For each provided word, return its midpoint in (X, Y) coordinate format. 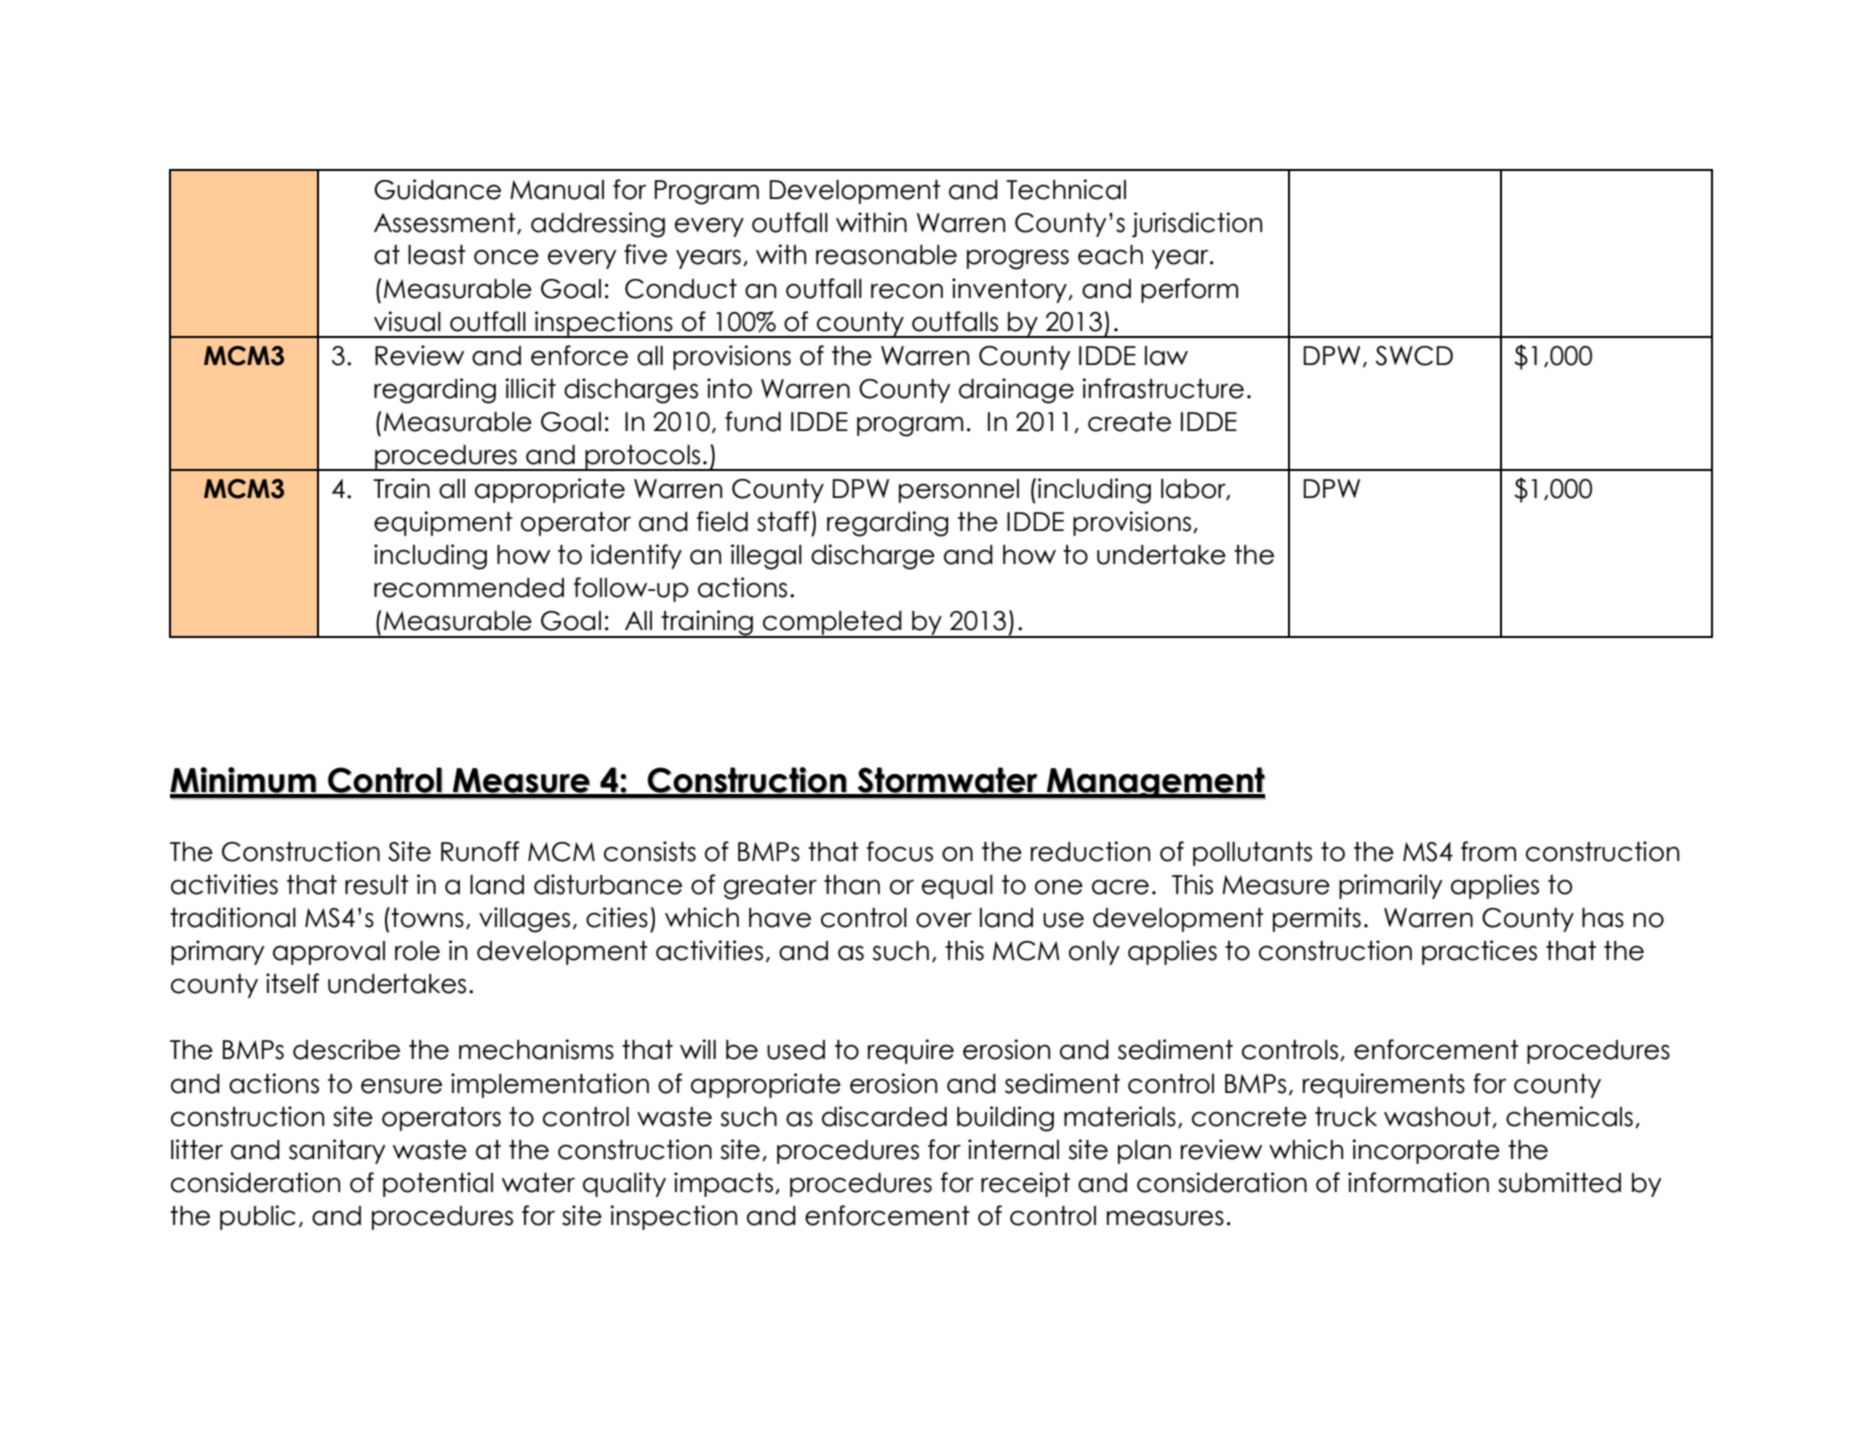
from (1488, 851)
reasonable (886, 255)
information (1418, 1182)
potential (438, 1184)
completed (832, 624)
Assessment (446, 223)
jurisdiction (1197, 225)
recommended (469, 588)
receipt (1025, 1184)
